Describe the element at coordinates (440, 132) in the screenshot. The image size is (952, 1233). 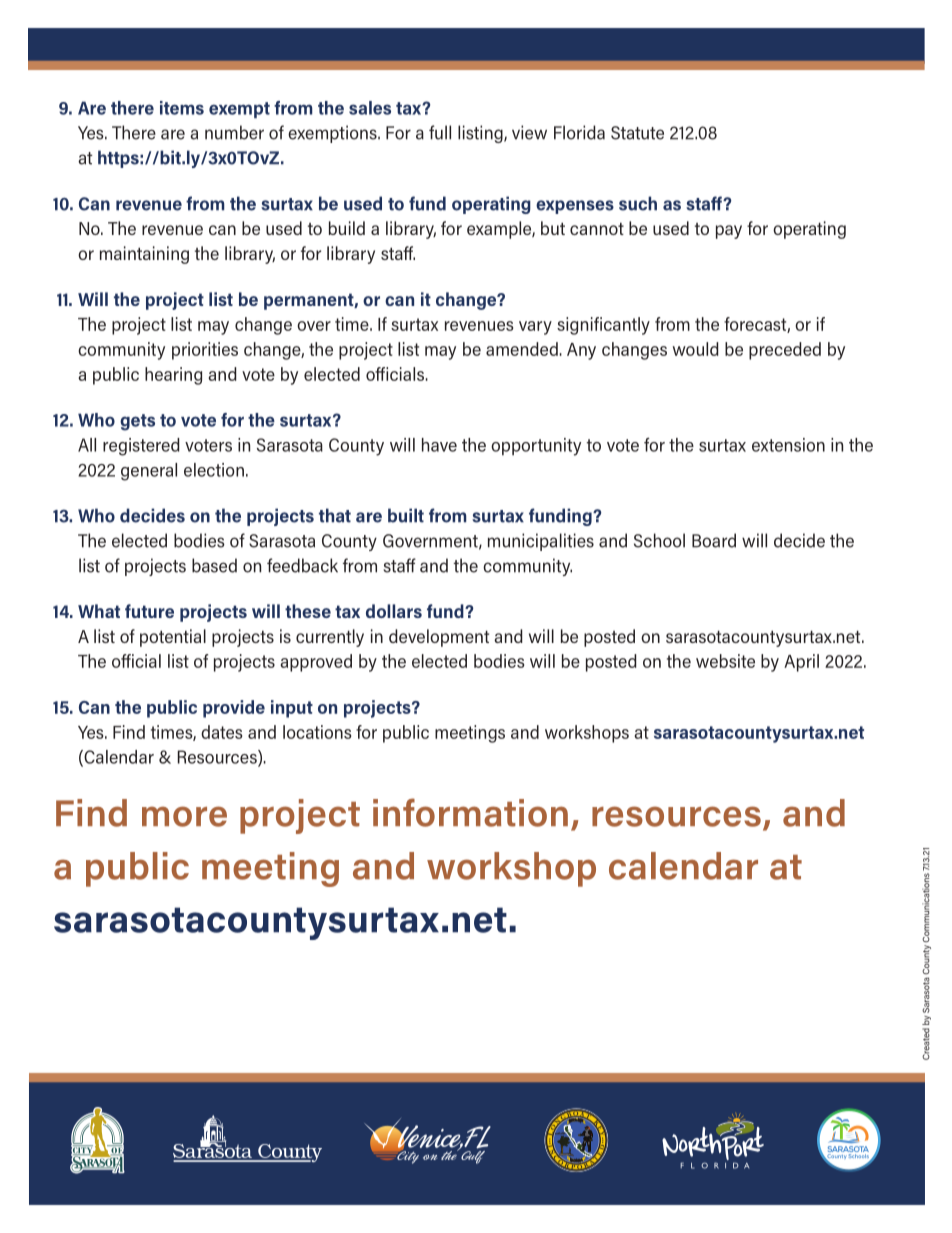
I see `full` at that location.
